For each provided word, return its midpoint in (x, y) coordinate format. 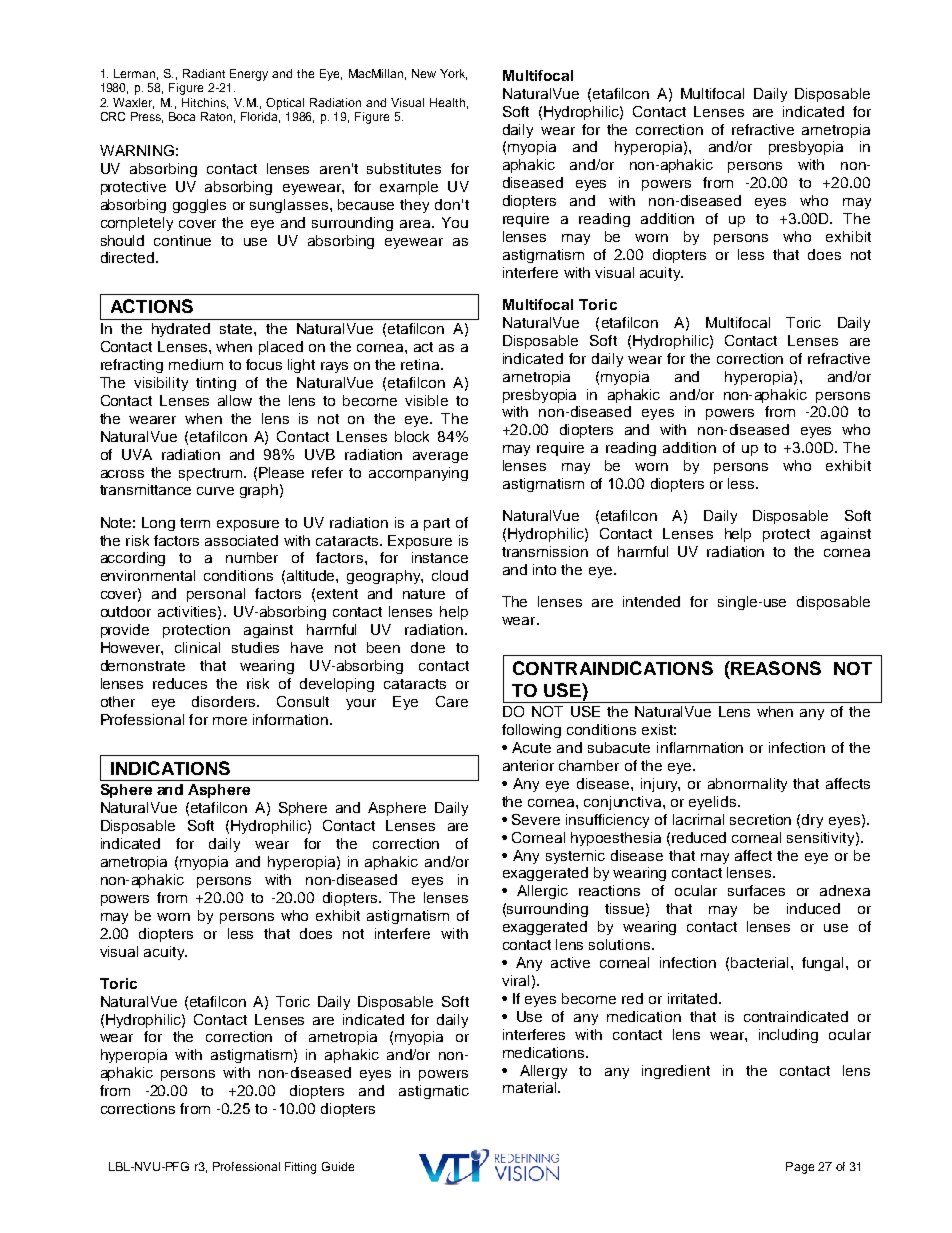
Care (452, 701)
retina (421, 364)
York (453, 74)
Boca (182, 116)
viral (515, 980)
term (195, 523)
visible (426, 400)
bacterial (759, 962)
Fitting (300, 1168)
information (290, 719)
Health (447, 102)
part (437, 524)
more (230, 721)
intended (651, 601)
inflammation (700, 747)
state (237, 329)
